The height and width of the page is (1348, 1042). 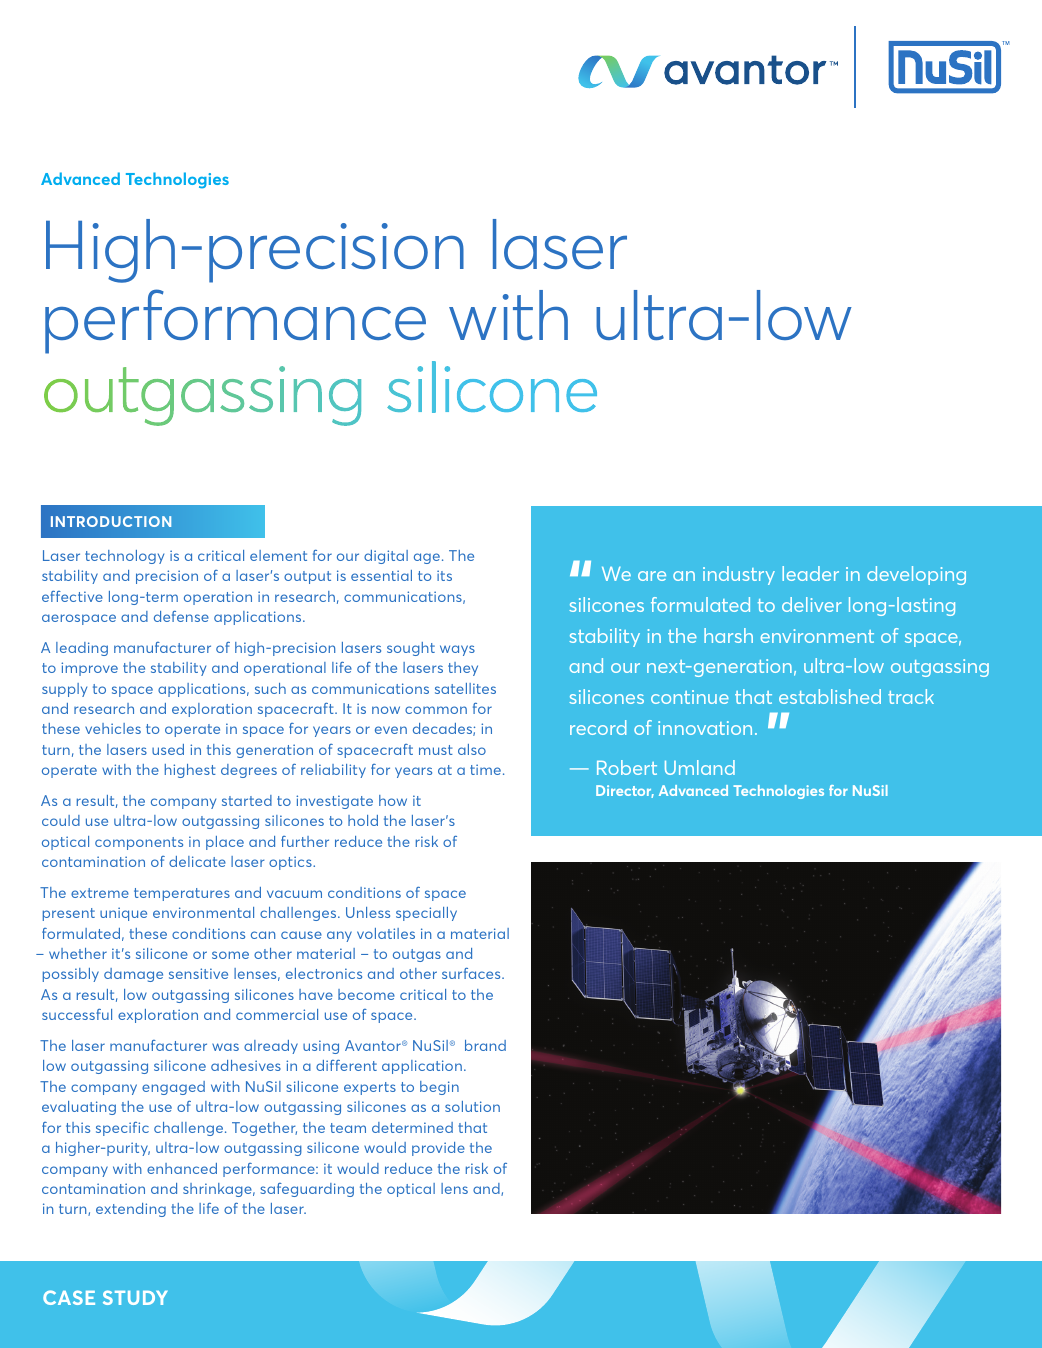 What do you see at coordinates (182, 894) in the page?
I see `temperatures` at bounding box center [182, 894].
